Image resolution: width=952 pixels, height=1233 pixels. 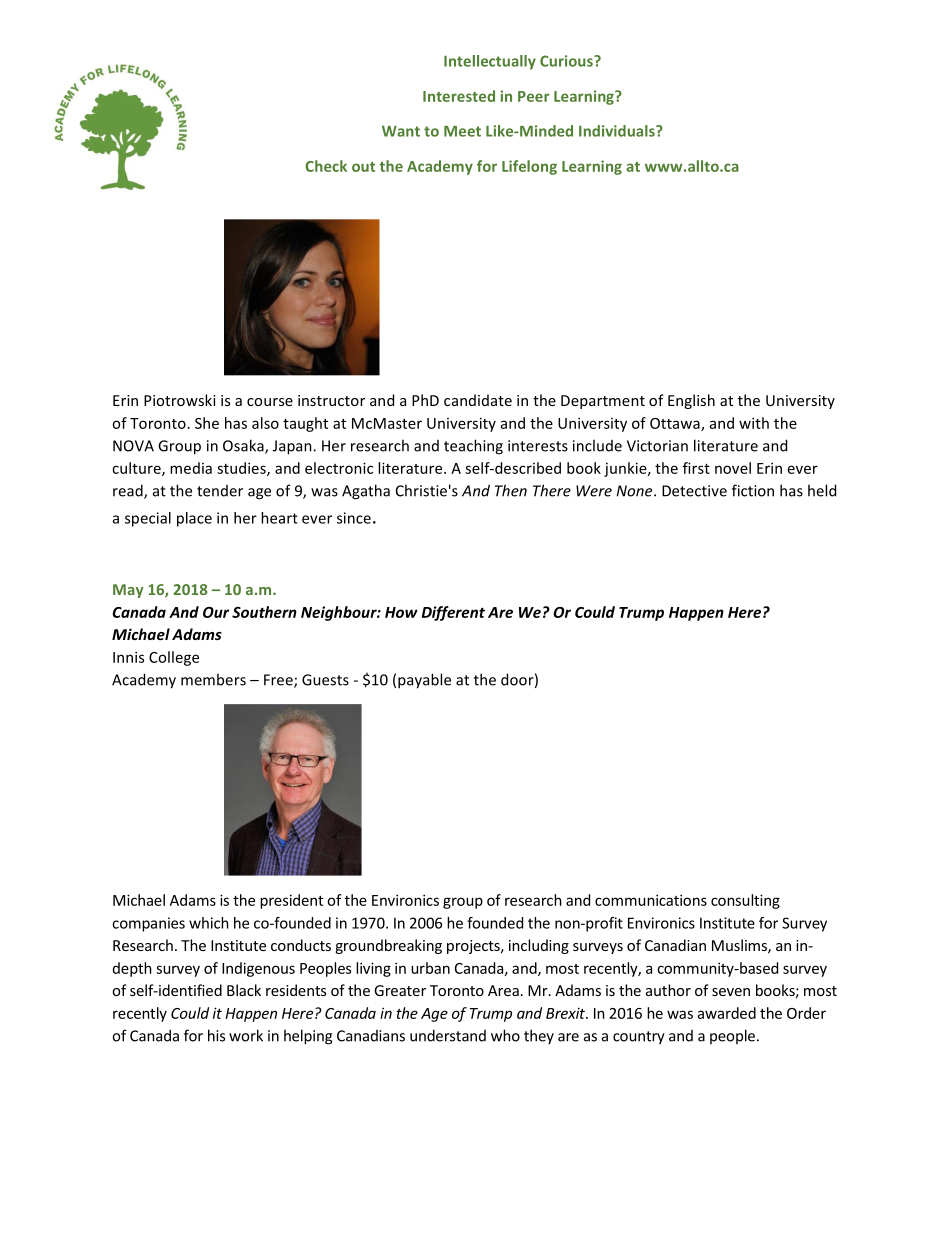 What do you see at coordinates (618, 131) in the image?
I see `Individuals` at bounding box center [618, 131].
